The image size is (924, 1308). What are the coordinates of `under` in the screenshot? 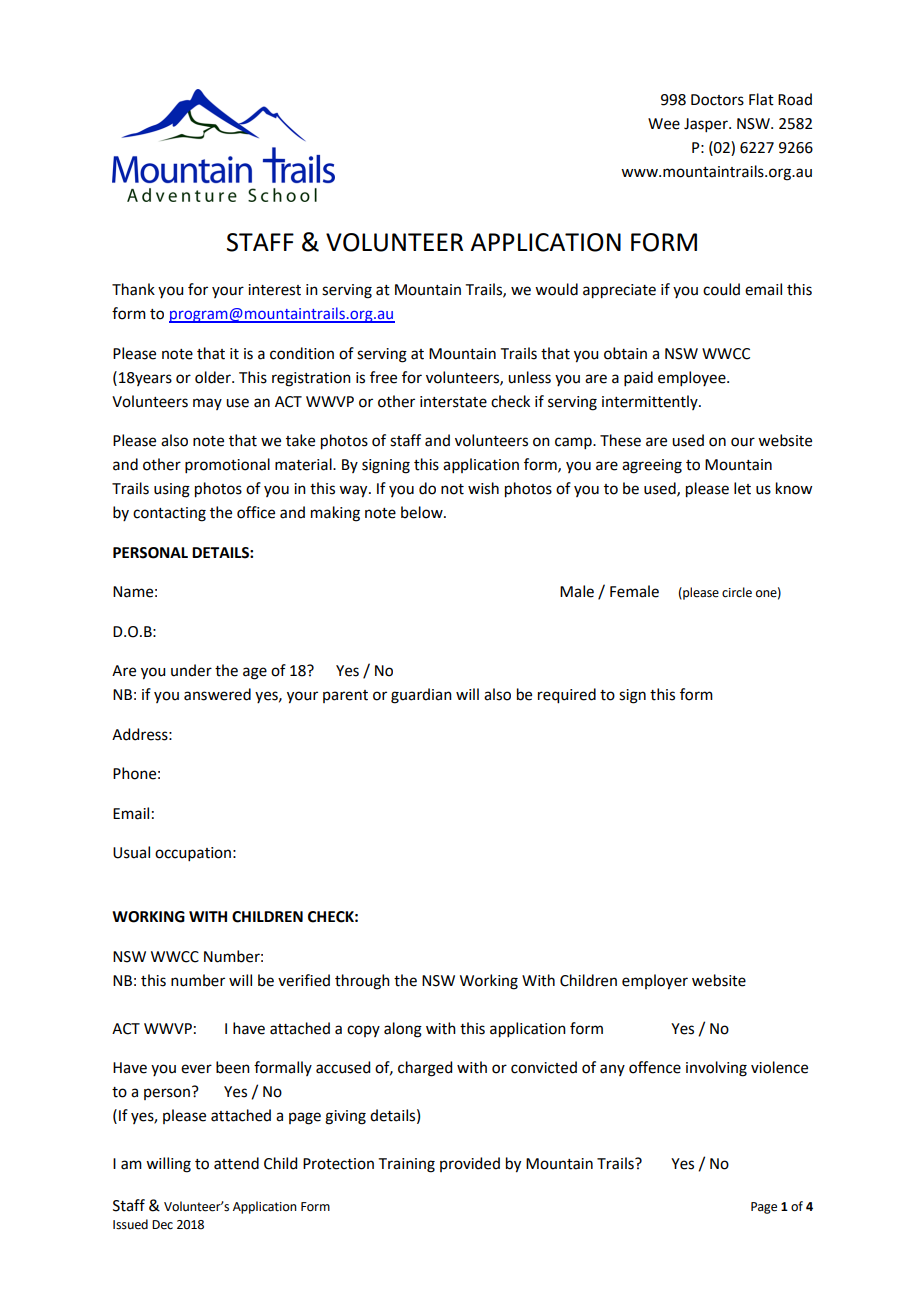 It's located at (191, 670).
